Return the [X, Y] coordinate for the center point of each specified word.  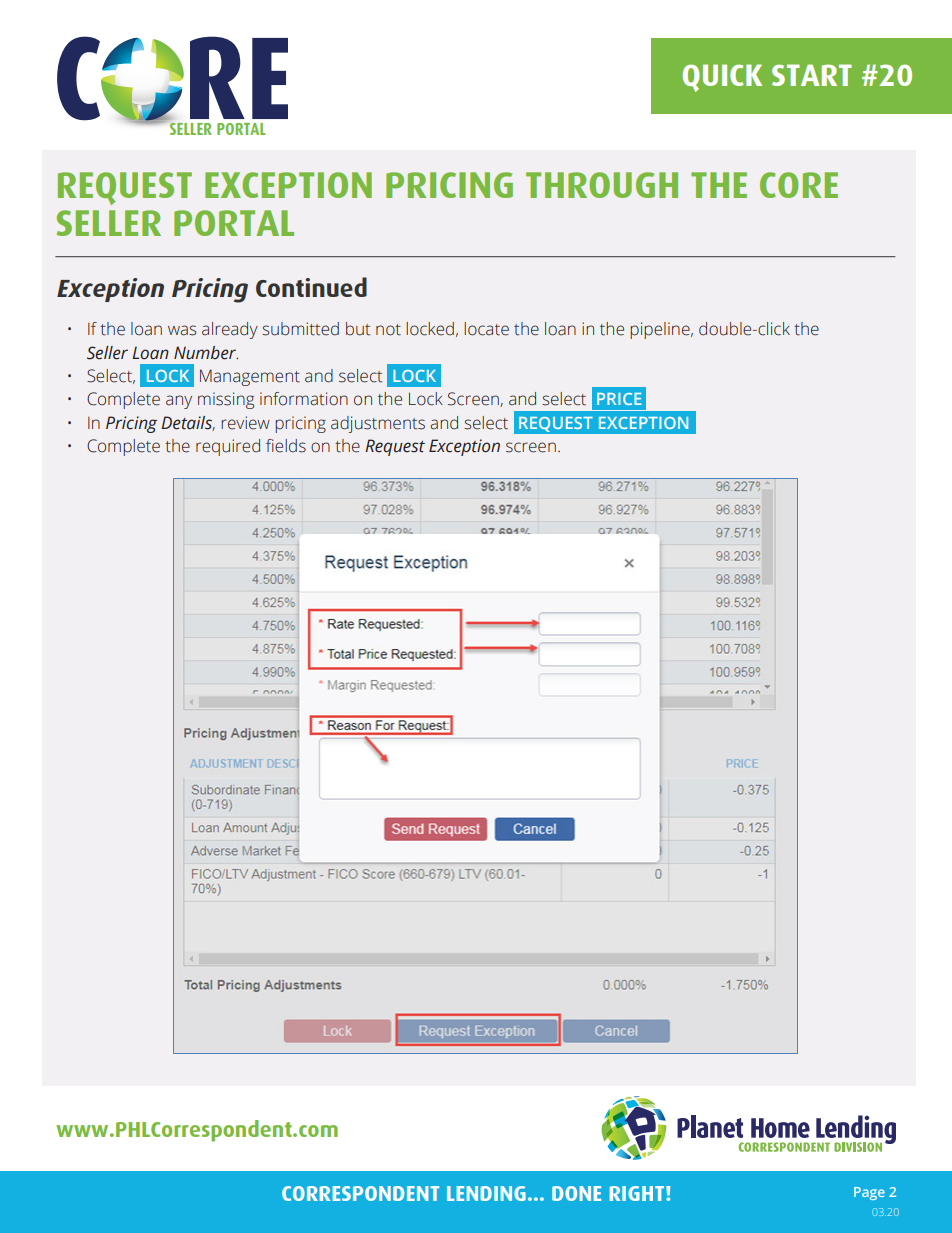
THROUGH [602, 185]
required [228, 447]
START [812, 75]
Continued [311, 287]
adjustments [378, 424]
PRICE [619, 399]
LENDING [486, 1193]
